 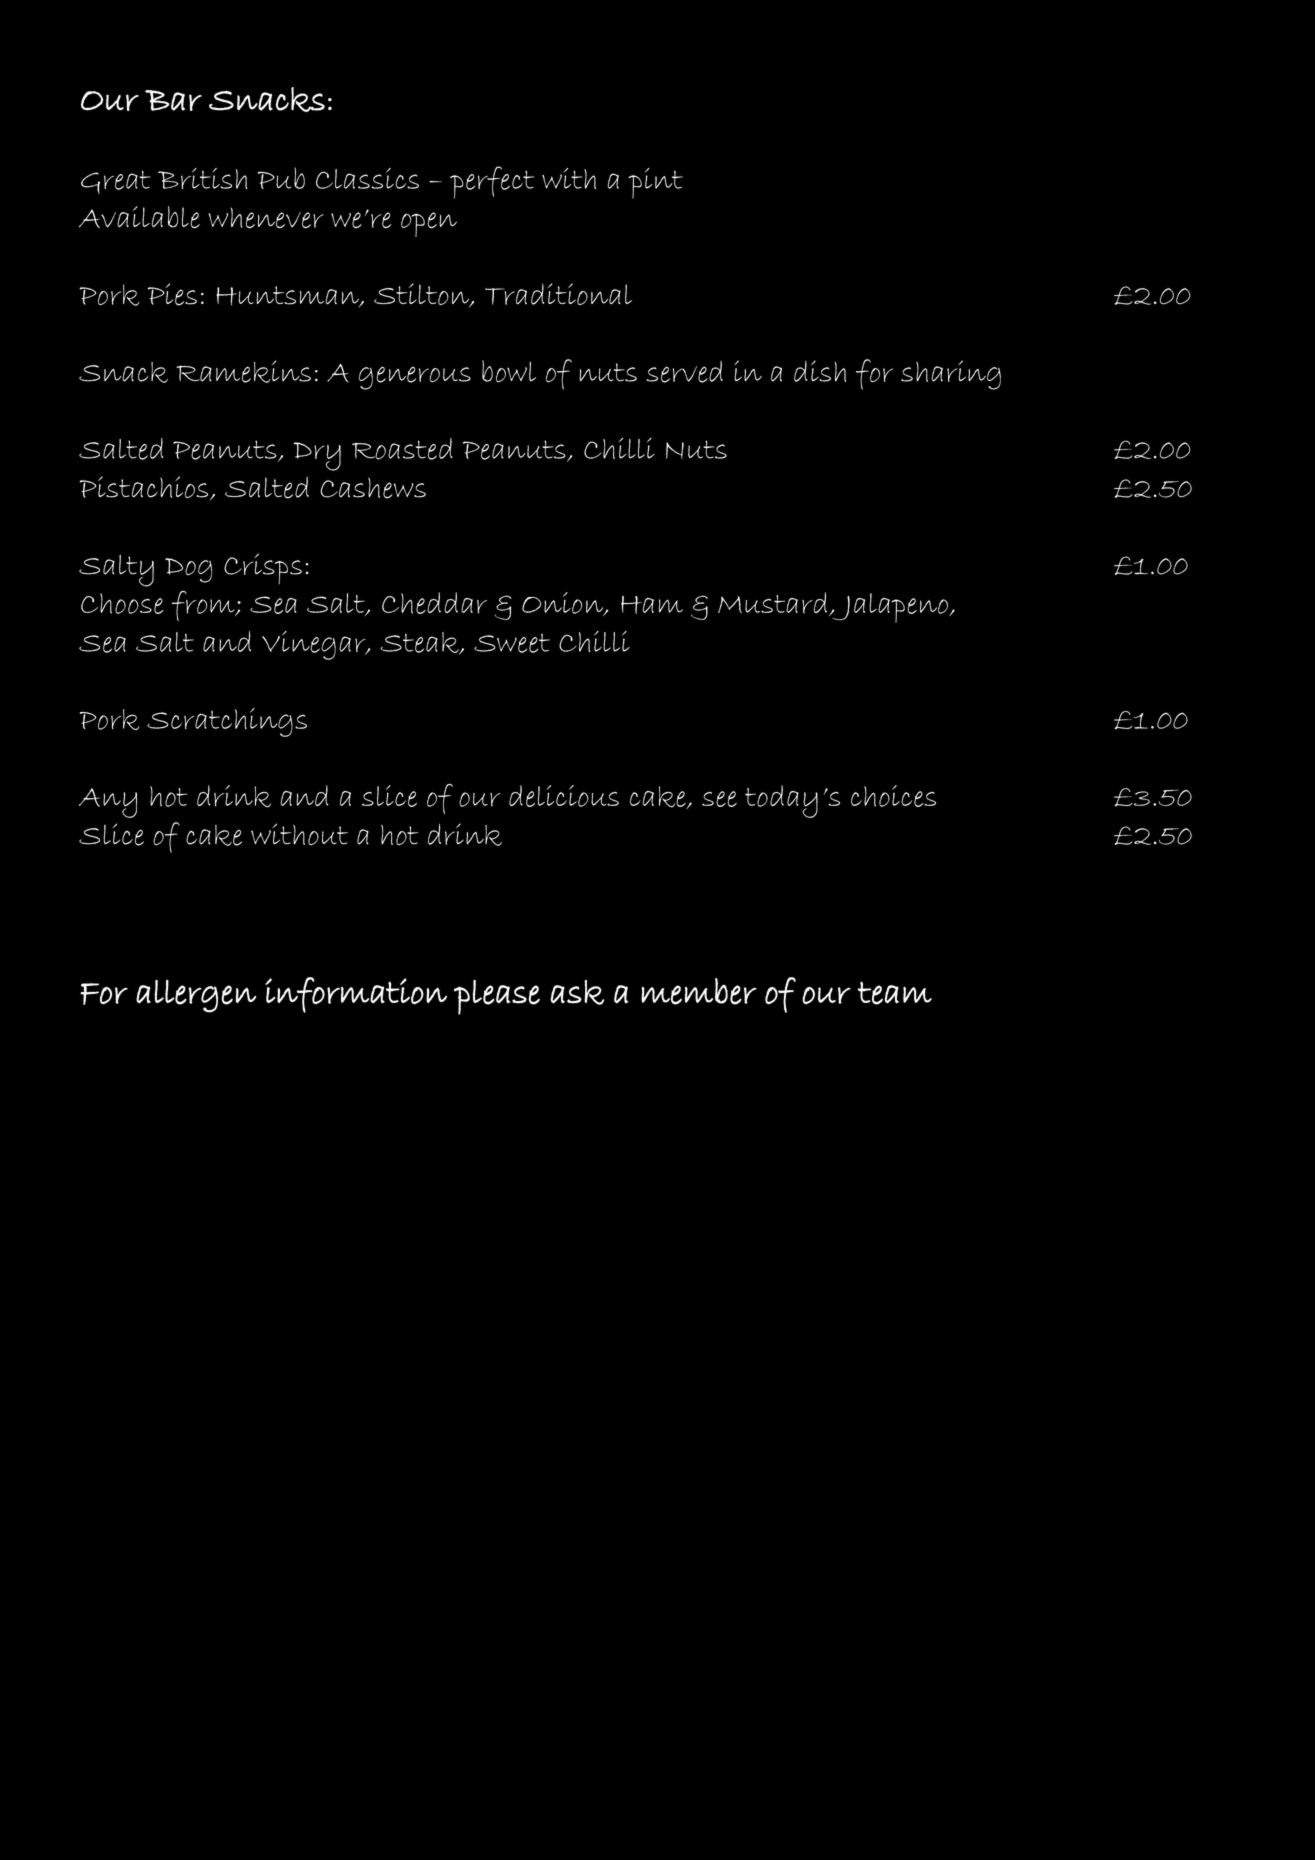 I want to click on Ramekins, so click(x=243, y=371).
